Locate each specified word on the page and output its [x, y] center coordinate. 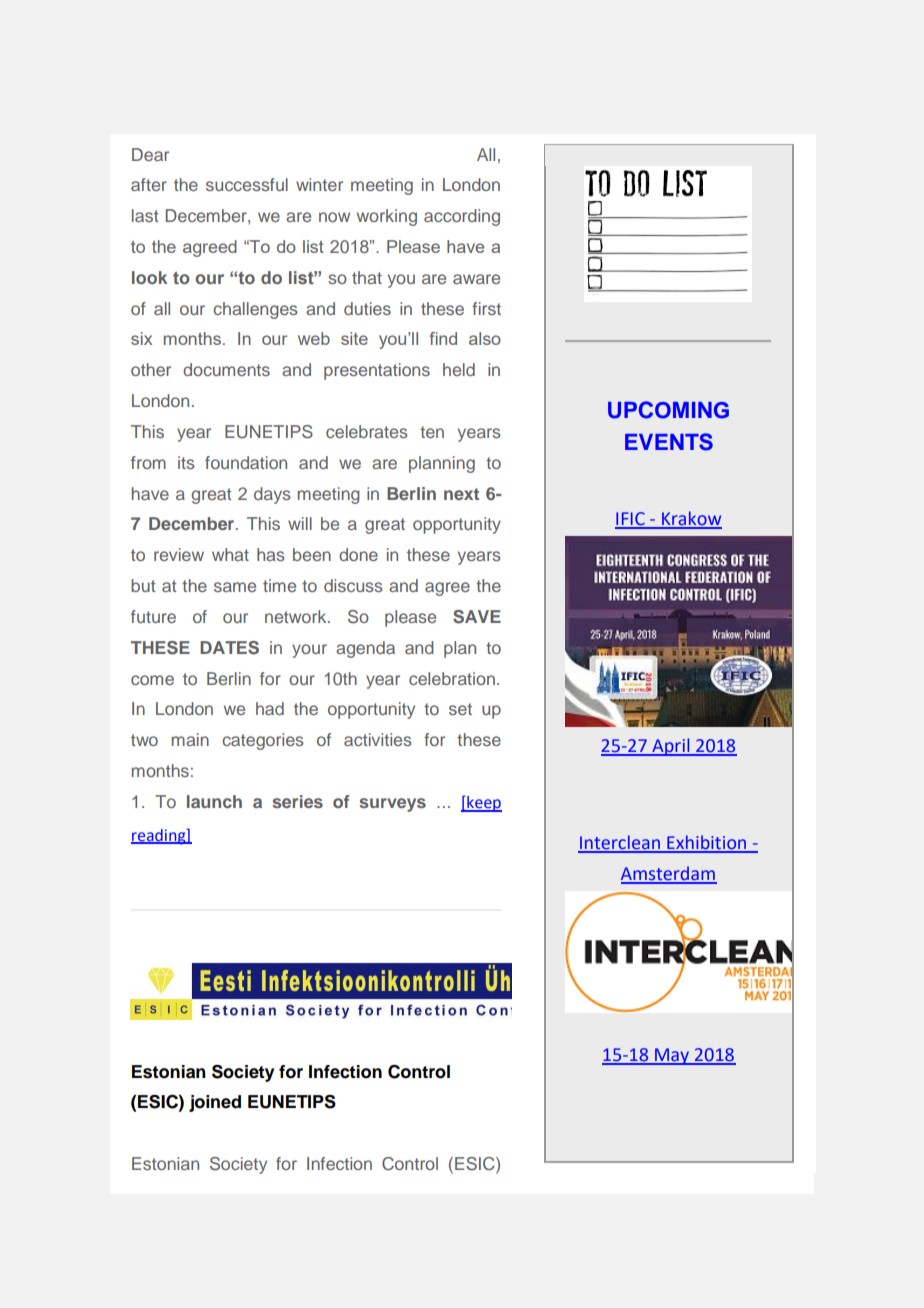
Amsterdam [669, 874]
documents [226, 369]
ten [432, 432]
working [387, 217]
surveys [392, 805]
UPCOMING [668, 410]
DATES [229, 648]
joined [215, 1103]
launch [214, 801]
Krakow [691, 519]
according [462, 217]
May [672, 1056]
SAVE [477, 617]
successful [247, 184]
